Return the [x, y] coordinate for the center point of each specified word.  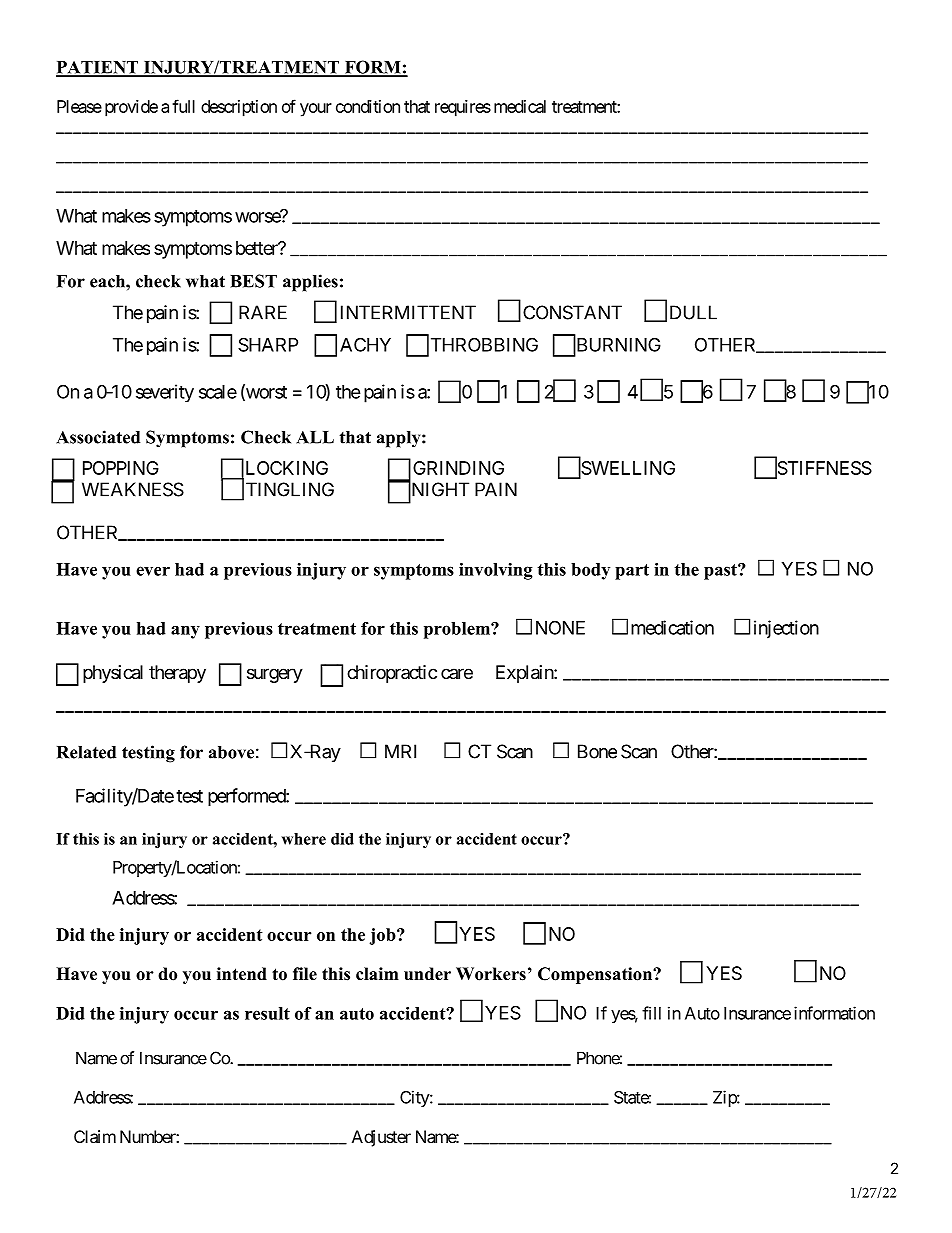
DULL [693, 312]
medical [520, 106]
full [183, 106]
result [267, 1013]
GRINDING [458, 468]
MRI [400, 751]
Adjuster [381, 1138]
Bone [597, 751]
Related [86, 752]
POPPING [121, 468]
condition [368, 106]
